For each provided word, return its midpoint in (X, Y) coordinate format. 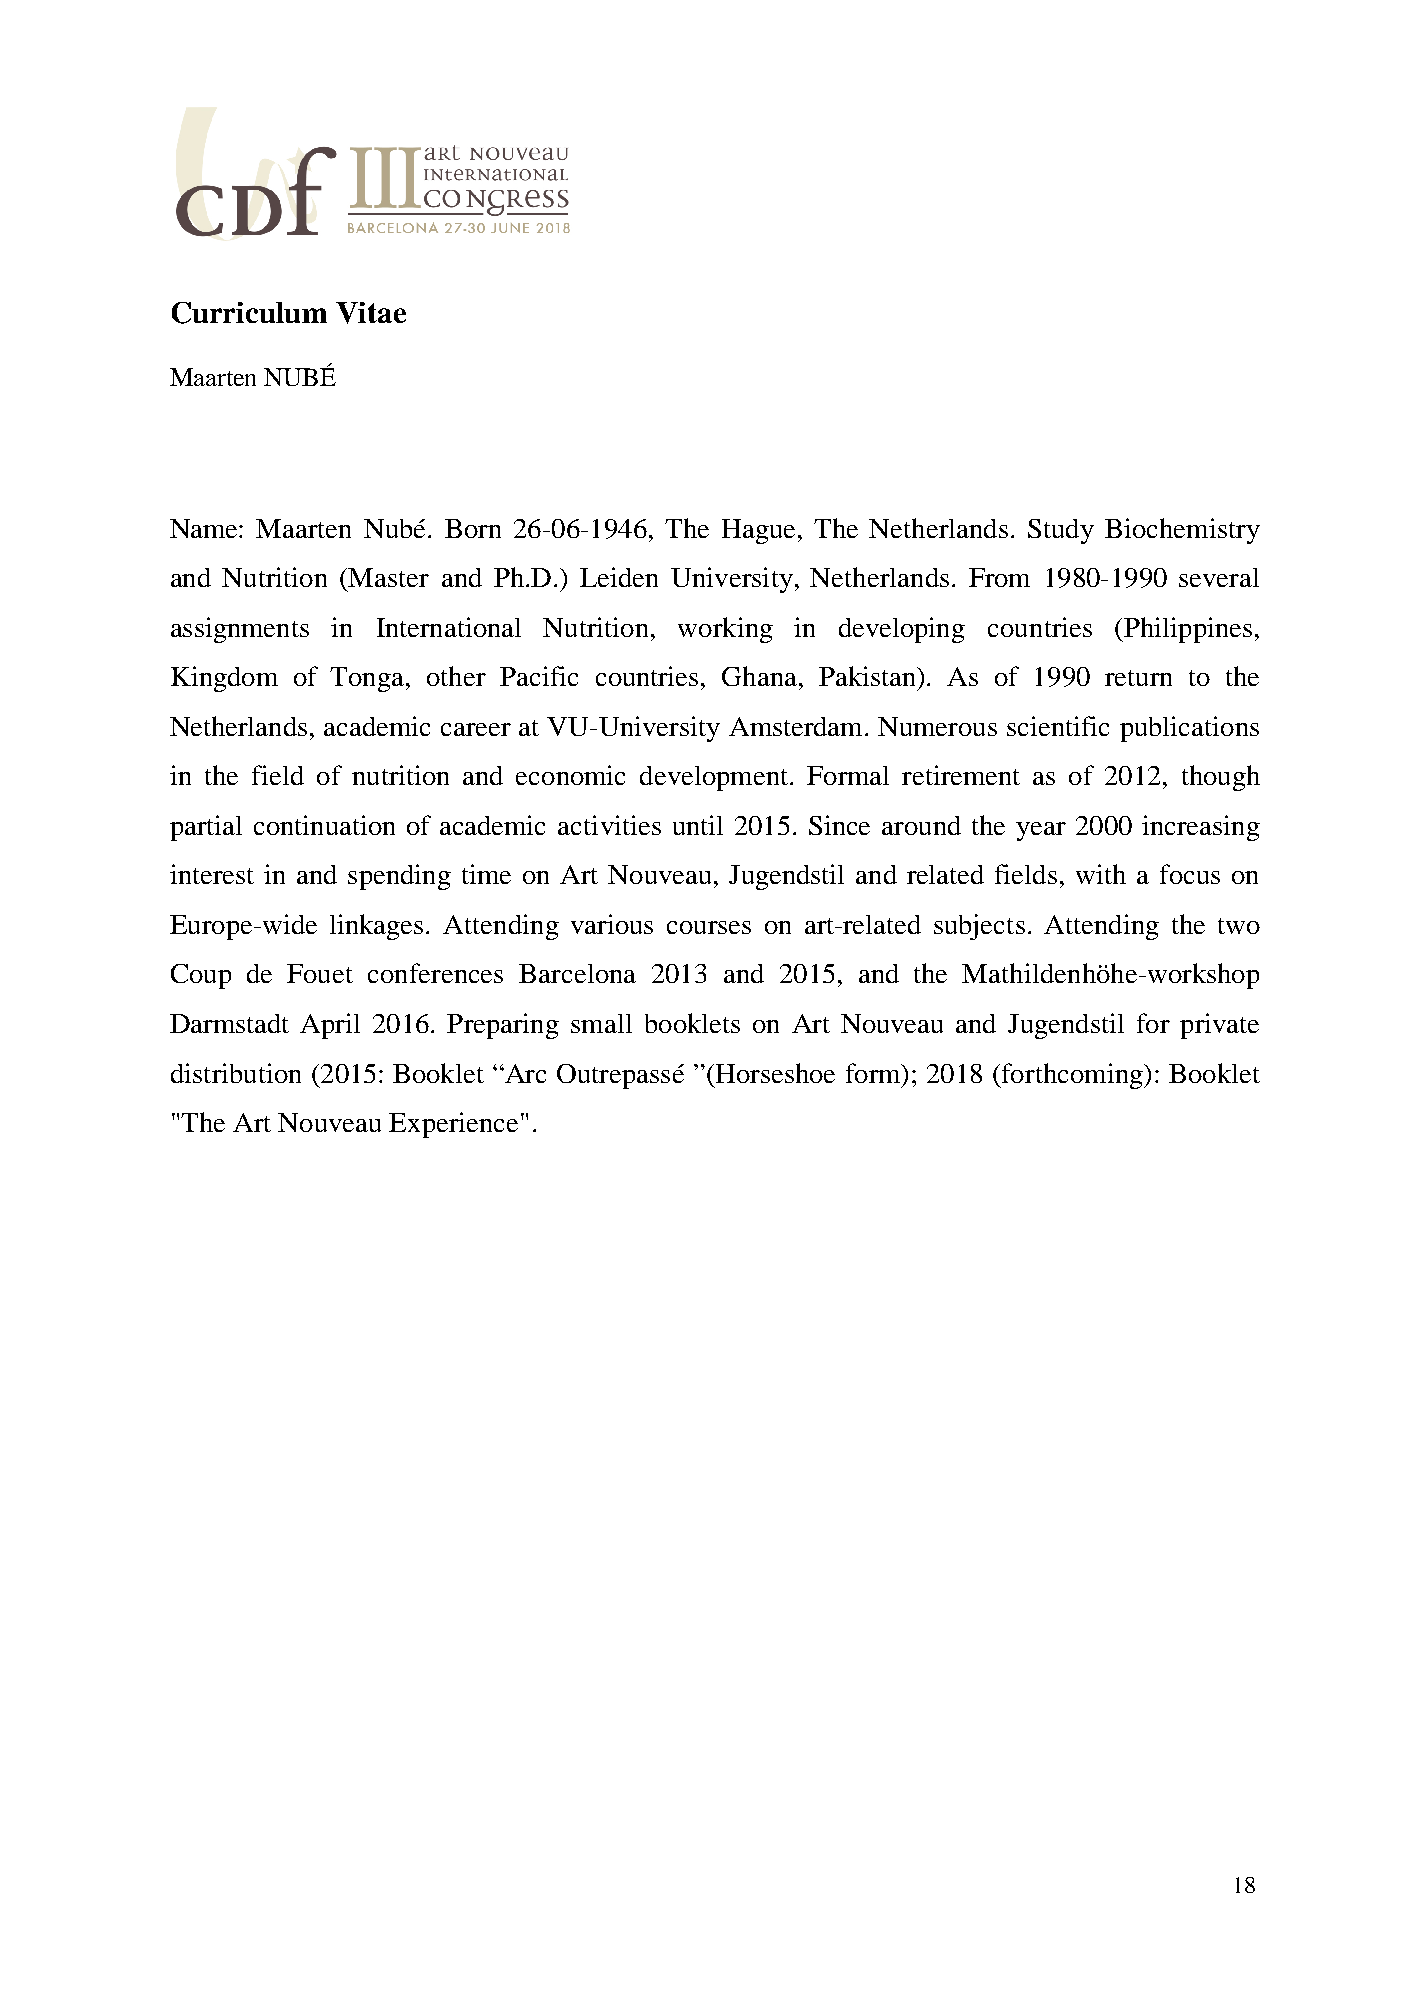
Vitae (371, 313)
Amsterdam (795, 726)
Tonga (368, 679)
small (601, 1023)
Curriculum (249, 313)
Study (1061, 531)
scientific (1058, 726)
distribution (236, 1073)
